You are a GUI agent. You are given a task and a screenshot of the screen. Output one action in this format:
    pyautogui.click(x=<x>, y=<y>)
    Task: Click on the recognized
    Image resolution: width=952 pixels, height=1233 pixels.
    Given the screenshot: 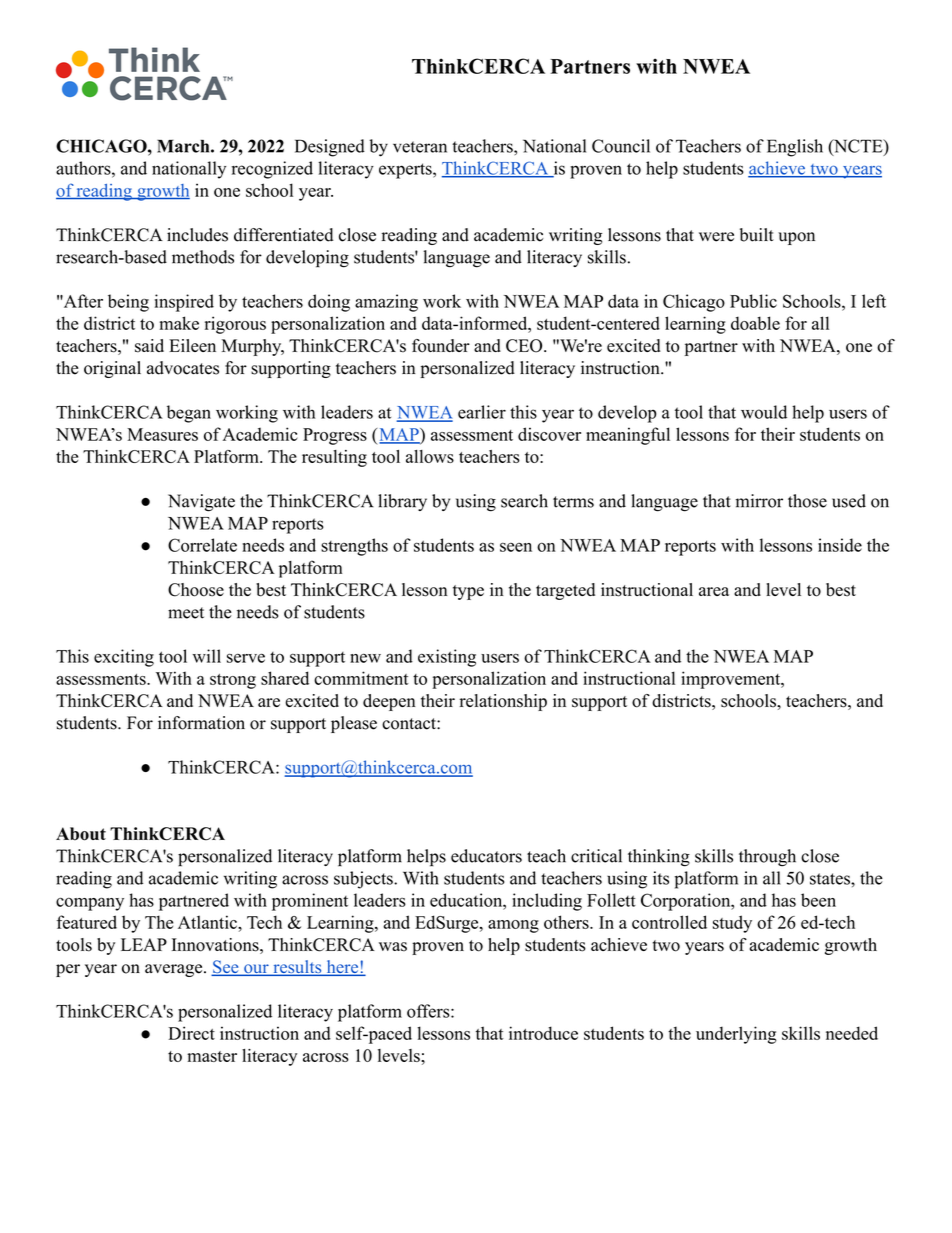 What is the action you would take?
    pyautogui.click(x=272, y=170)
